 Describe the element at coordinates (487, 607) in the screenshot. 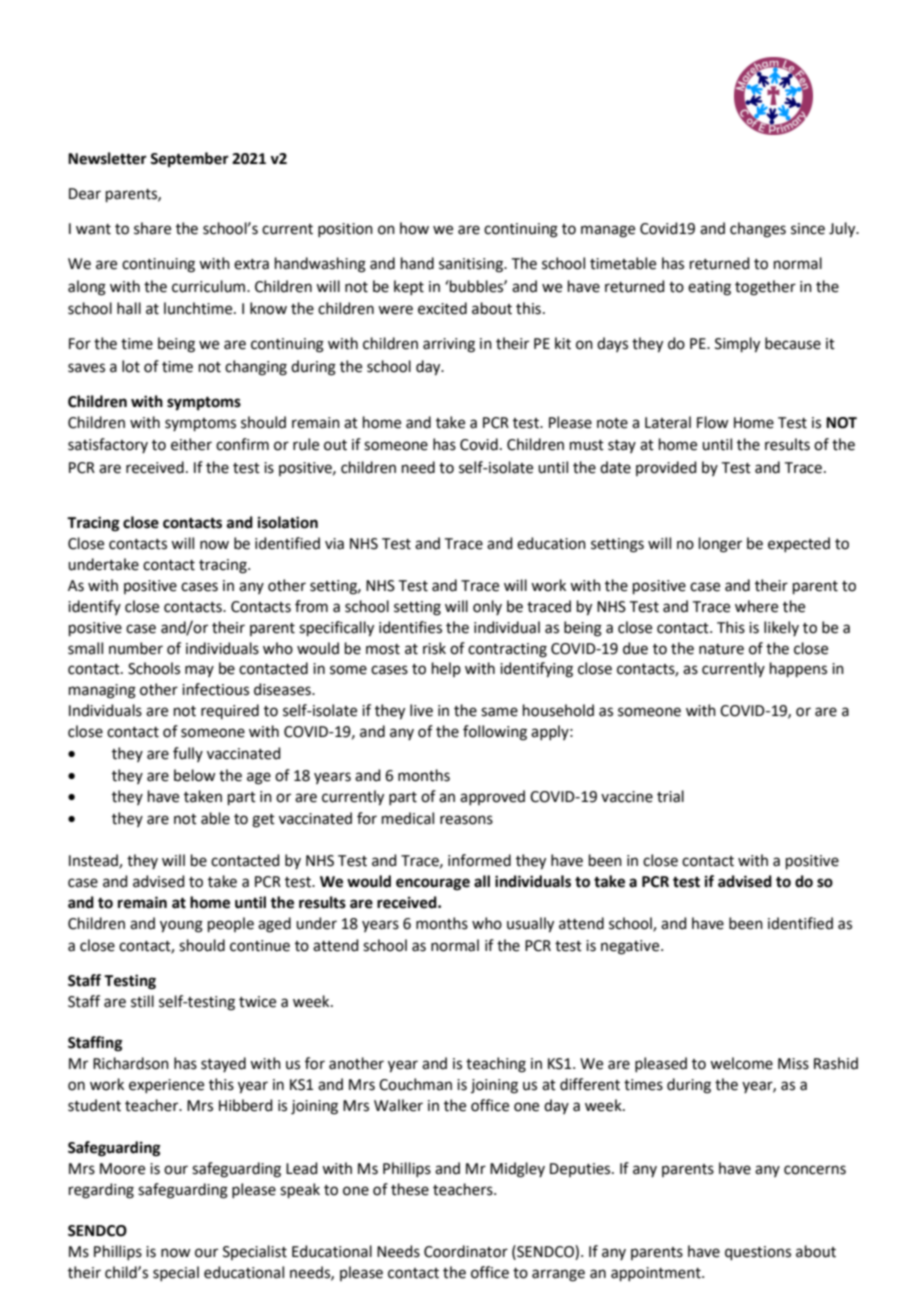

I see `only` at that location.
